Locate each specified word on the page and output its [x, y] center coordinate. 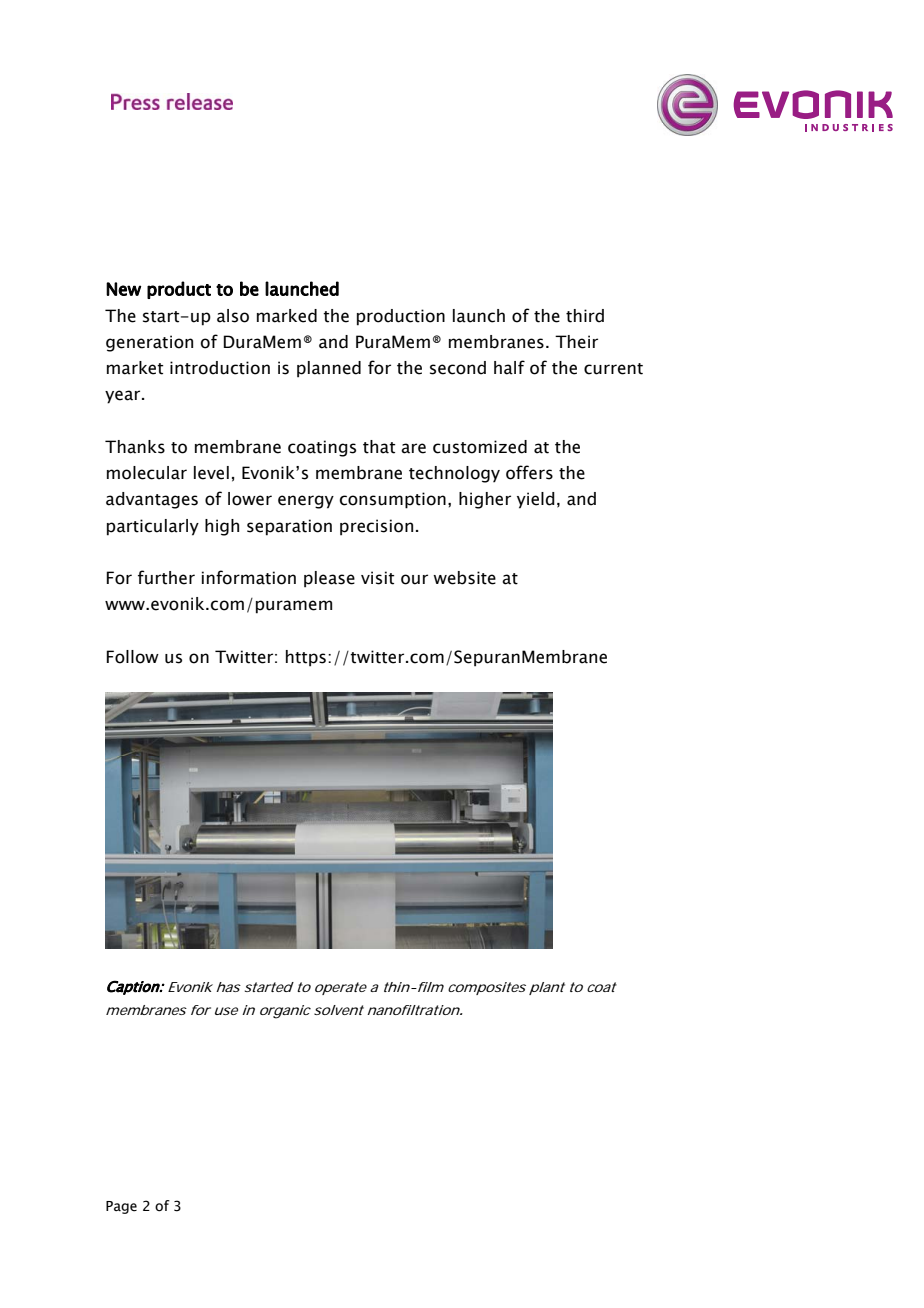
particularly [153, 527]
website [464, 578]
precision [376, 527]
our [414, 579]
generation [149, 343]
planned [329, 369]
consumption [393, 500]
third [585, 316]
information [249, 577]
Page [121, 1207]
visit [377, 578]
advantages [152, 500]
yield [536, 500]
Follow [132, 657]
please [329, 579]
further [166, 577]
